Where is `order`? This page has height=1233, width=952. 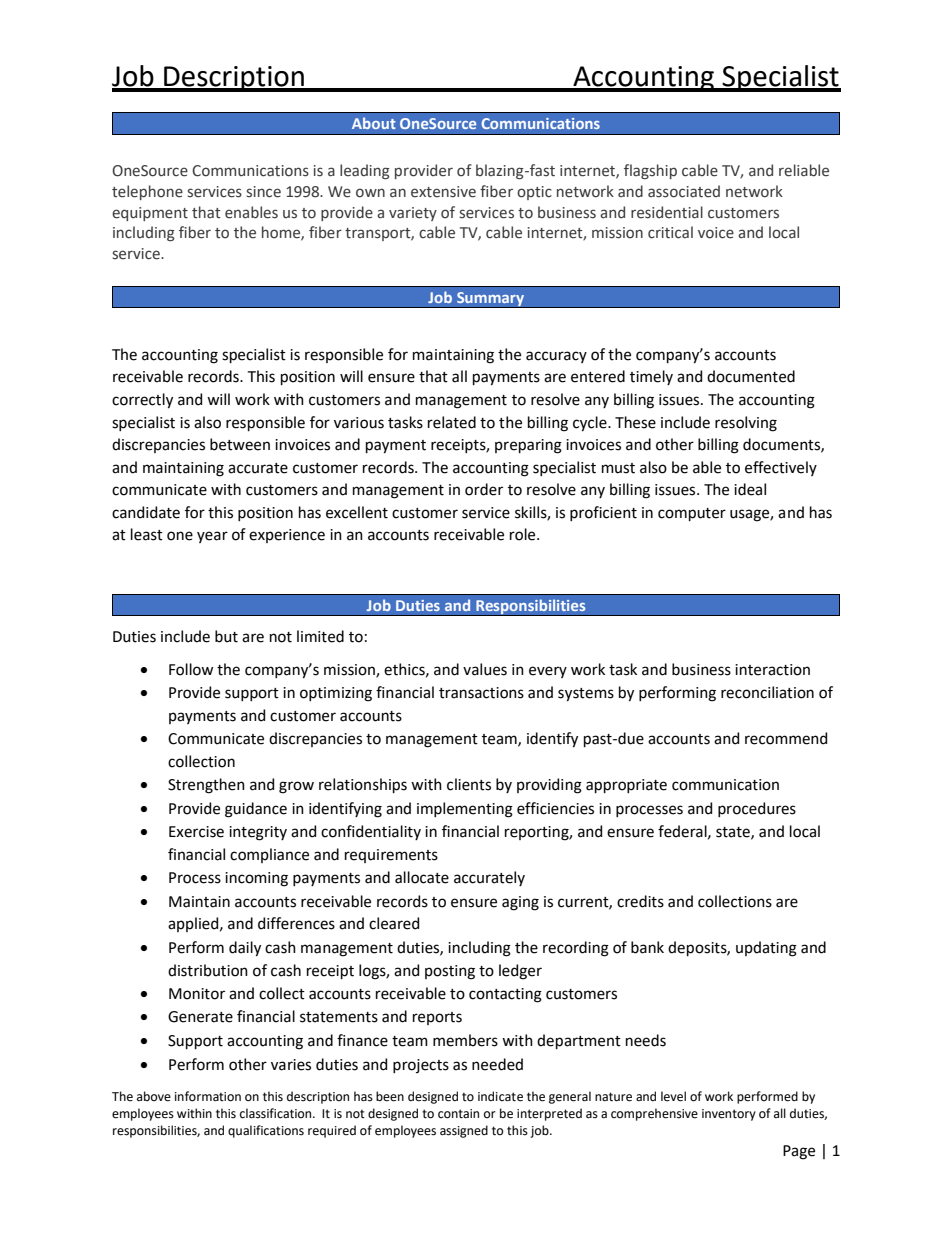 order is located at coordinates (484, 489).
